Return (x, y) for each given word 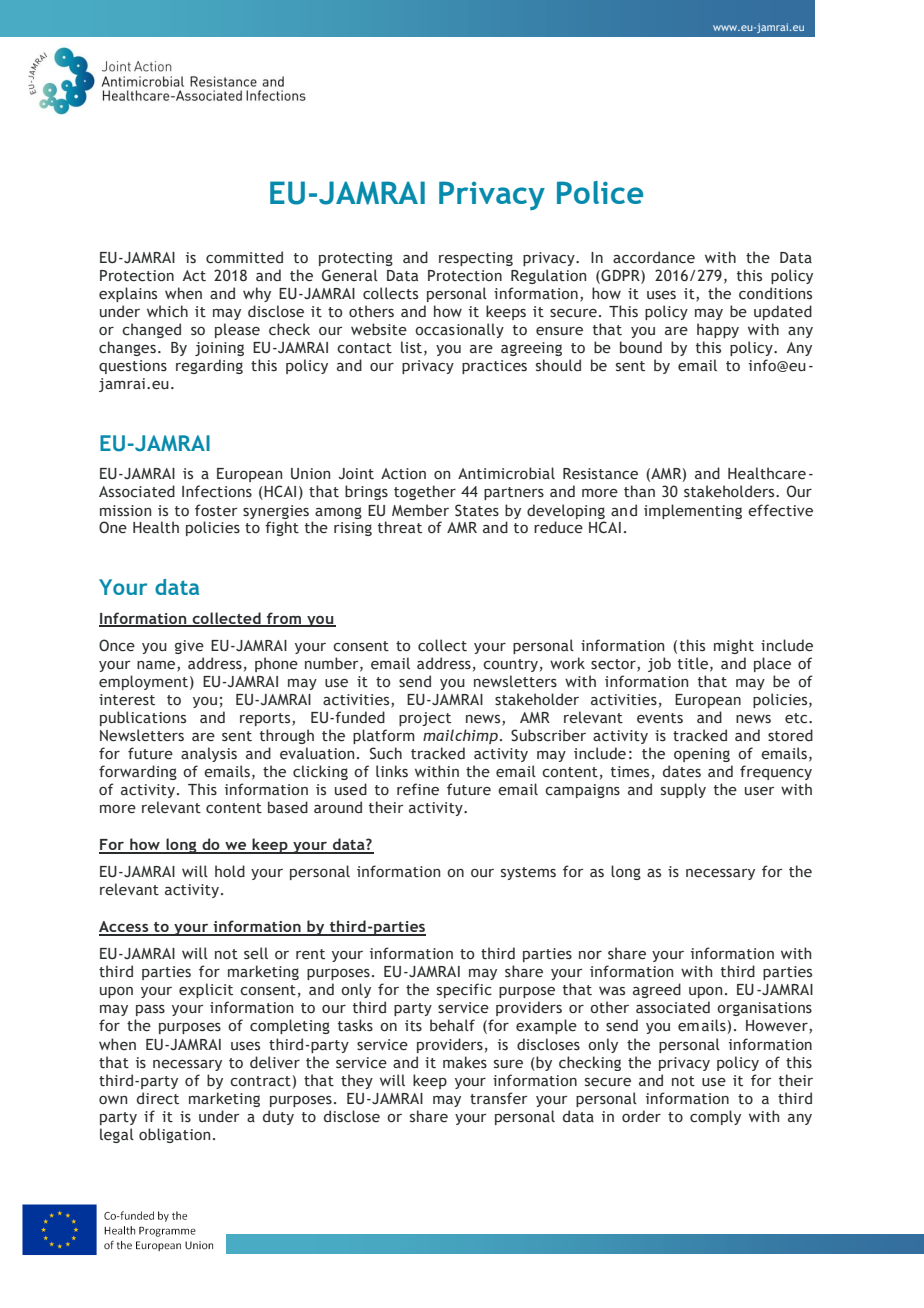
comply (715, 1117)
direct (158, 1098)
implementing (693, 511)
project (425, 719)
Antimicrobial (506, 473)
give (189, 647)
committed (244, 257)
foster (216, 510)
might (734, 646)
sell (256, 953)
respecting (476, 259)
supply (683, 790)
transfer (498, 1098)
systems (528, 873)
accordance (654, 257)
